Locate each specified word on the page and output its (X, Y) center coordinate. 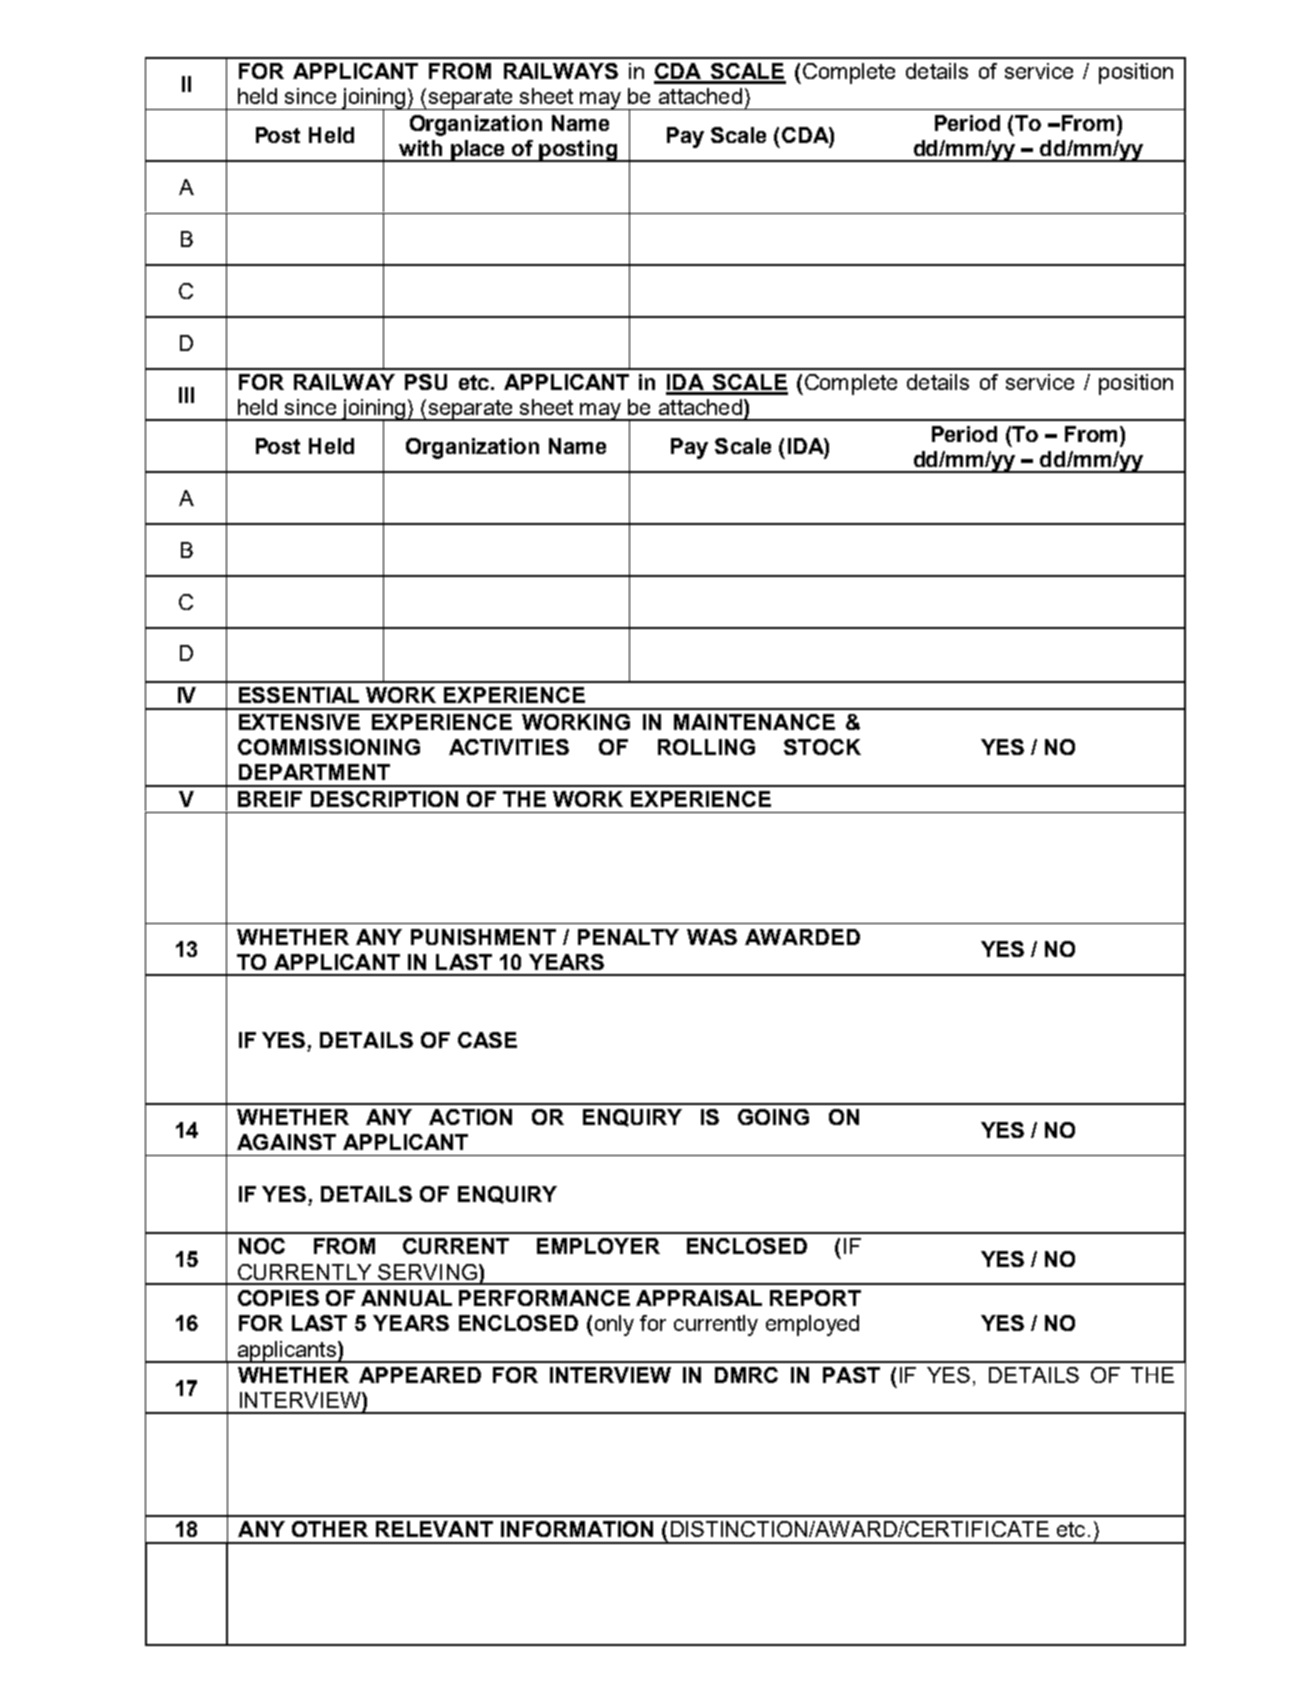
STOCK (822, 747)
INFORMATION (577, 1529)
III (186, 395)
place (478, 151)
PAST (851, 1375)
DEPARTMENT (314, 772)
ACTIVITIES (509, 747)
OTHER (330, 1529)
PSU (426, 382)
